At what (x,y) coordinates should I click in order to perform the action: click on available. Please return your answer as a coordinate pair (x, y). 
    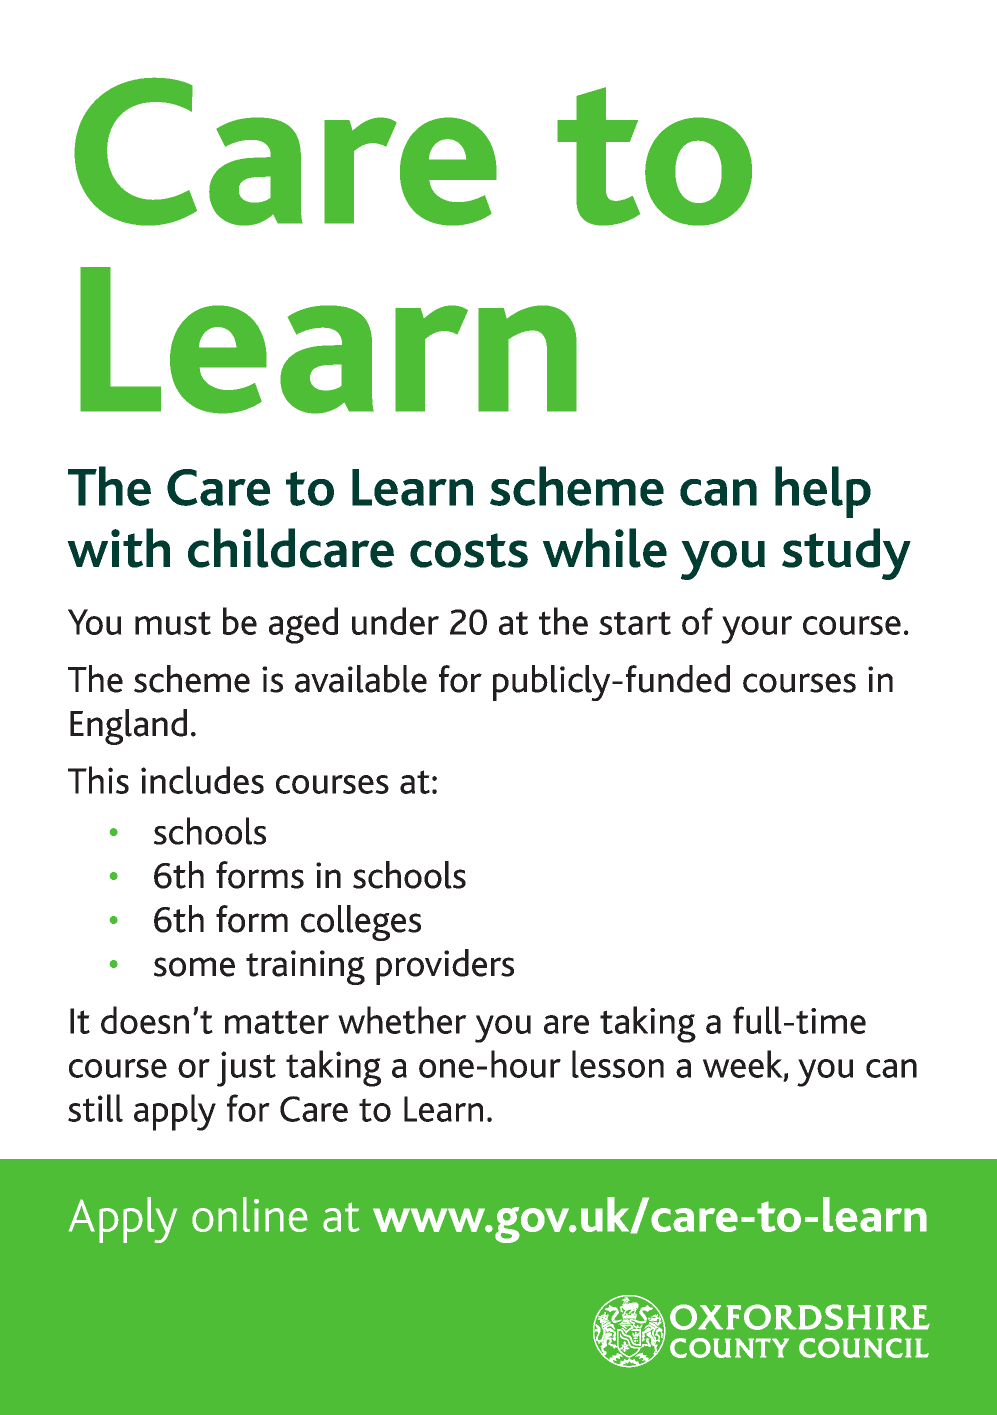
    Looking at the image, I should click on (361, 679).
